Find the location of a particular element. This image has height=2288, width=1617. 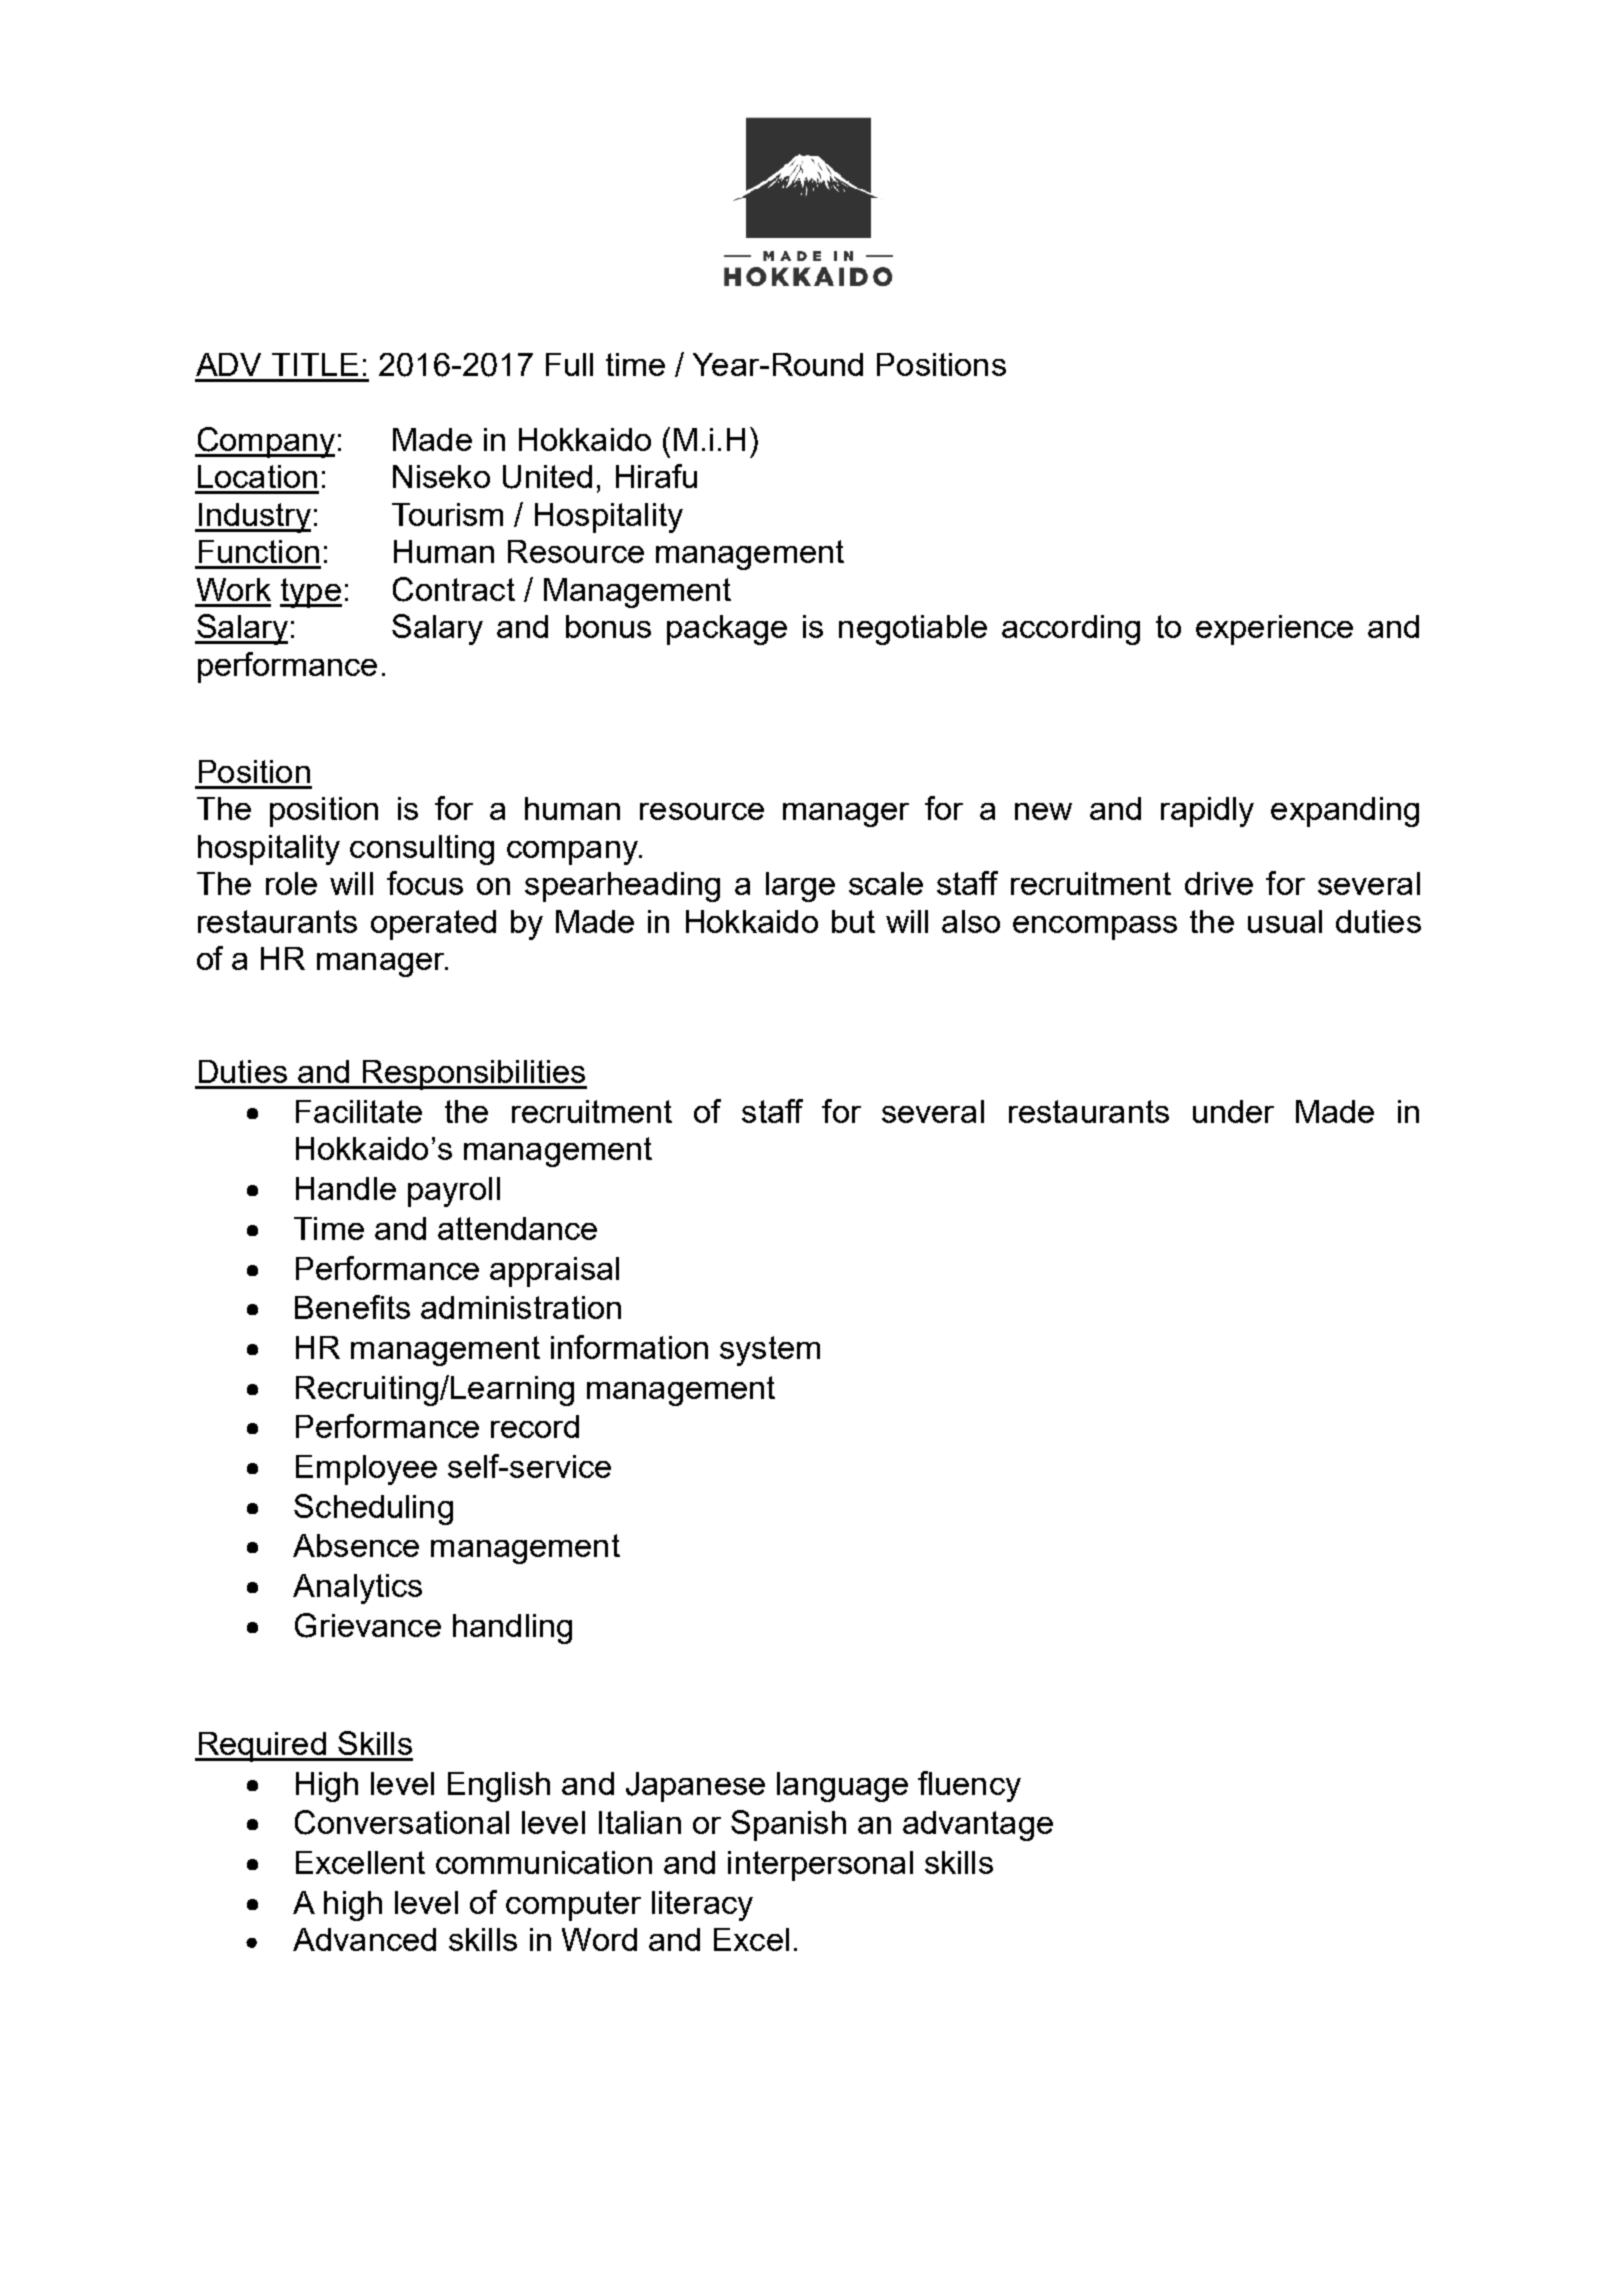

Benefits is located at coordinates (352, 1307).
